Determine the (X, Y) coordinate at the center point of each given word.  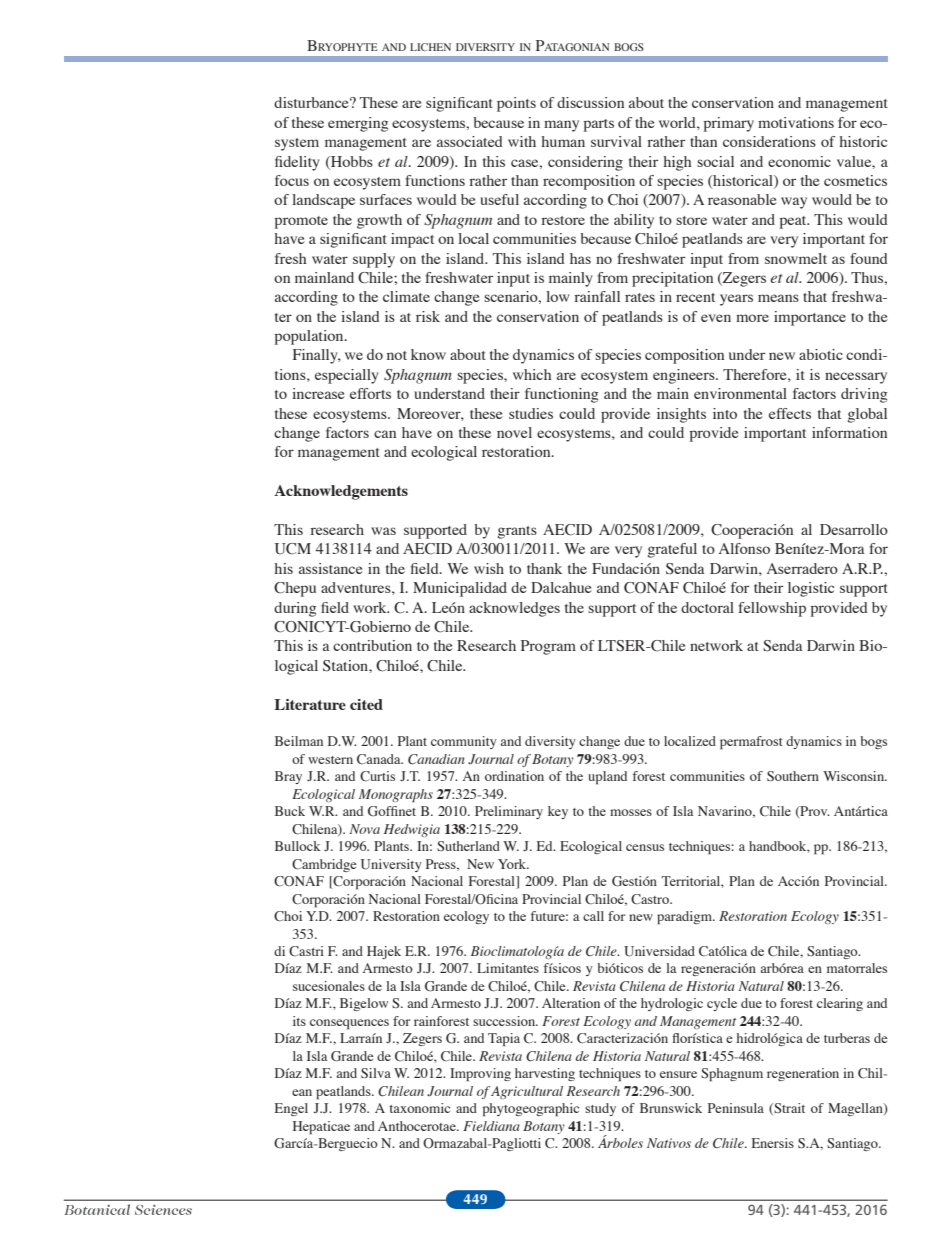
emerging (358, 124)
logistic (811, 589)
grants (517, 532)
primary (729, 124)
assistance (331, 568)
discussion (590, 102)
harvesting (545, 1074)
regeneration (803, 1074)
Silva (376, 1073)
